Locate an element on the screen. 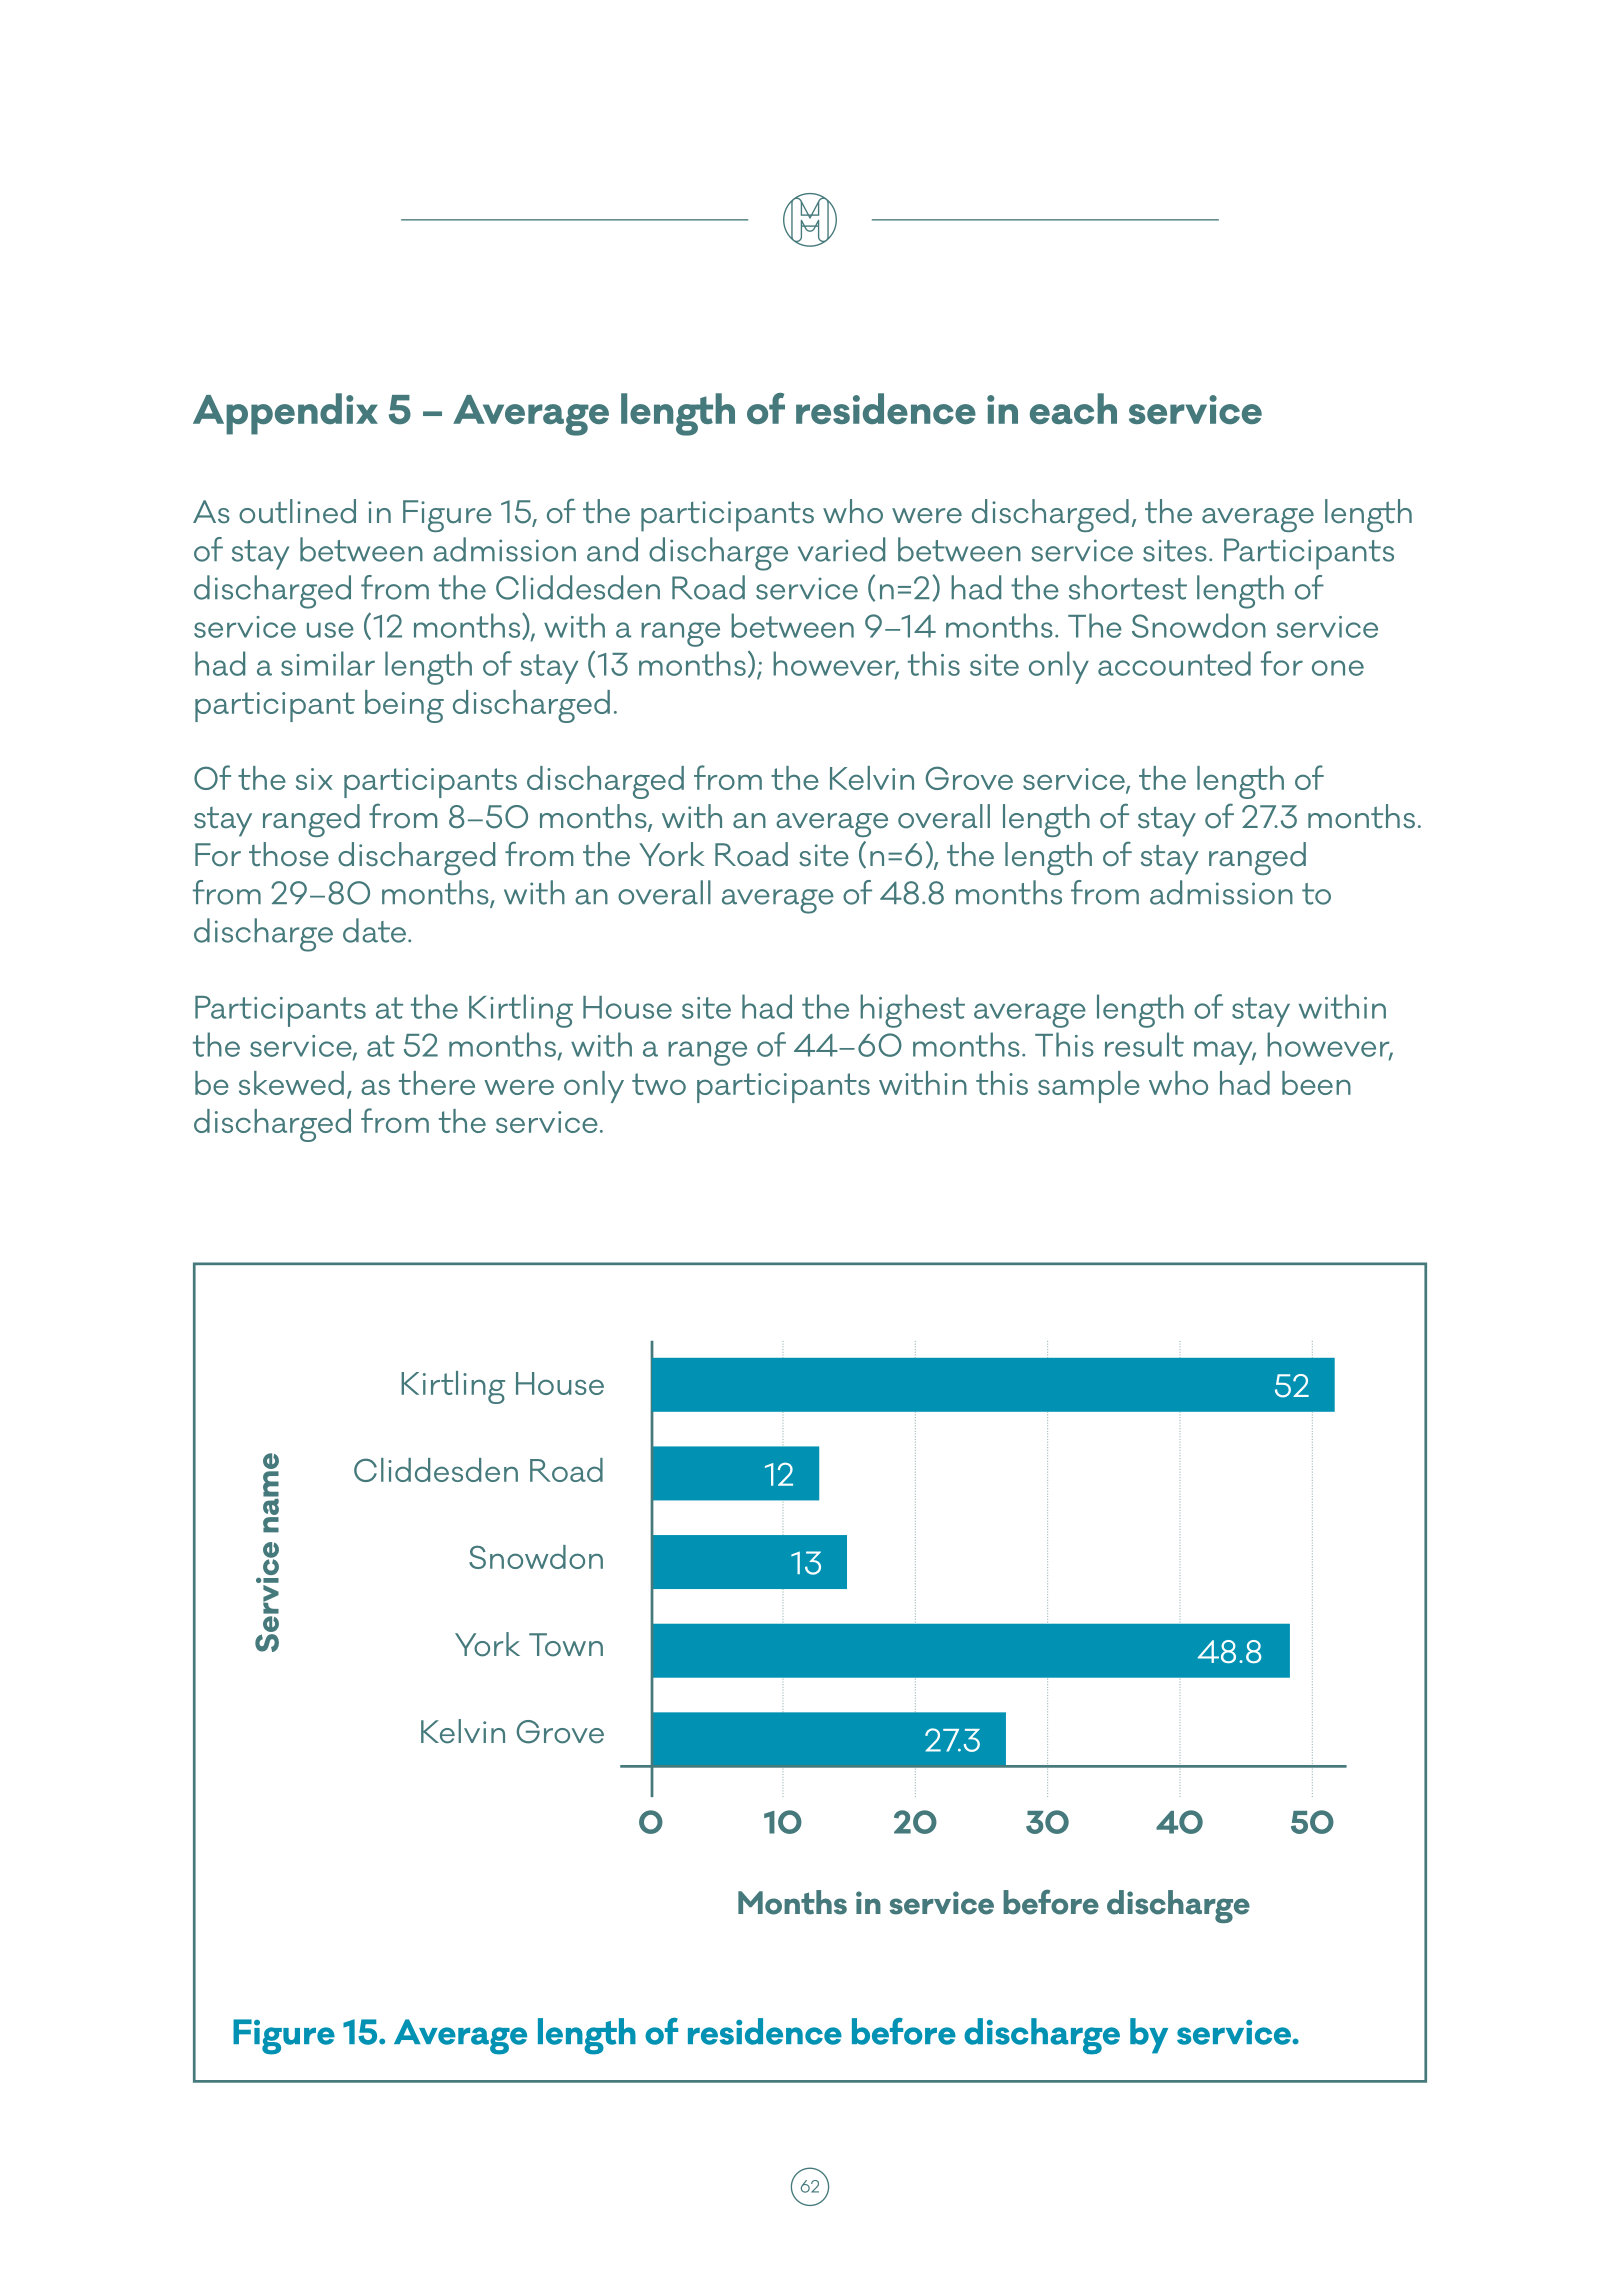 Image resolution: width=1620 pixels, height=2291 pixels. been is located at coordinates (1316, 1083).
